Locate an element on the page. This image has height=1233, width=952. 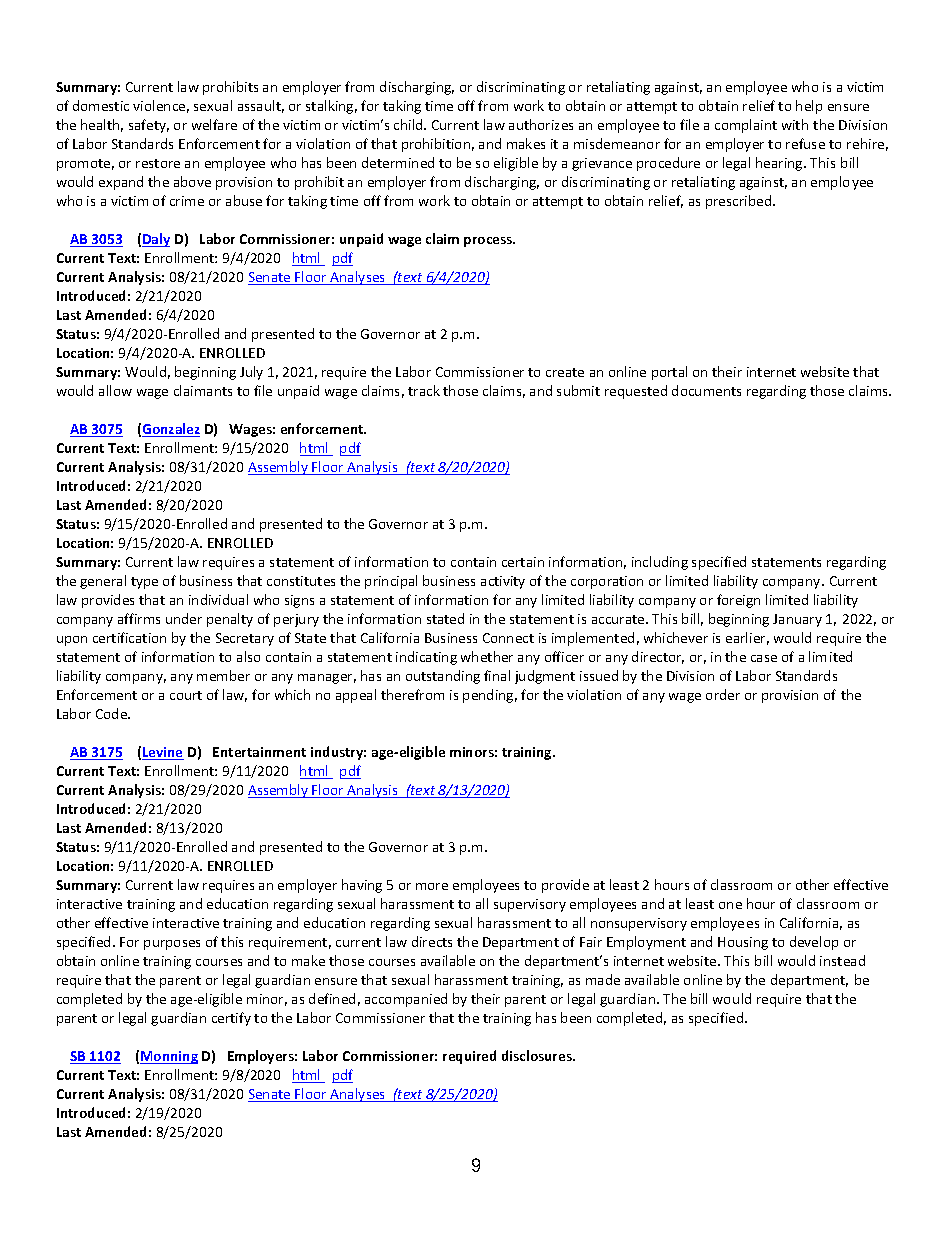
including is located at coordinates (660, 563).
